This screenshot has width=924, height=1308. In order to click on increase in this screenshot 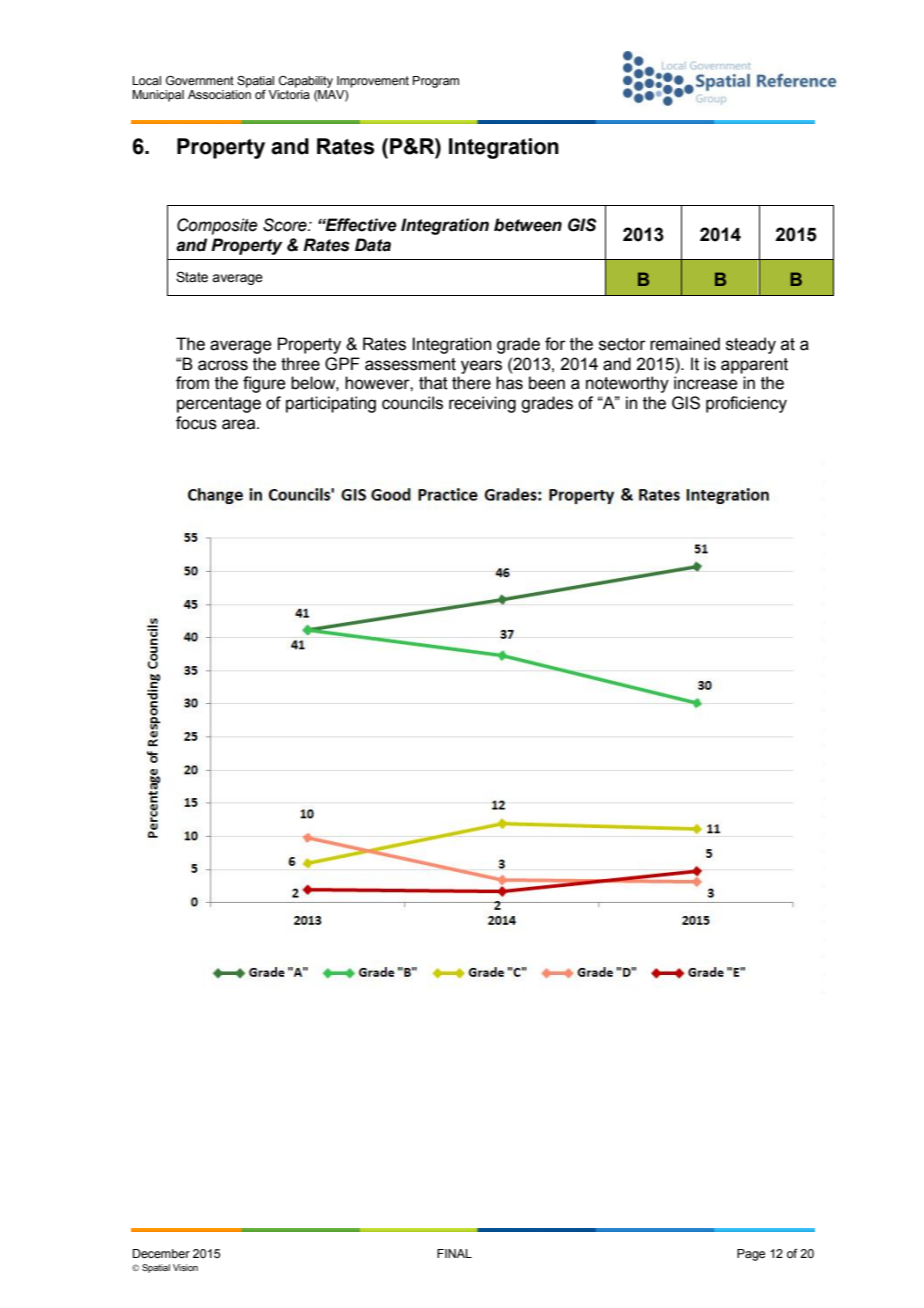, I will do `click(706, 383)`.
